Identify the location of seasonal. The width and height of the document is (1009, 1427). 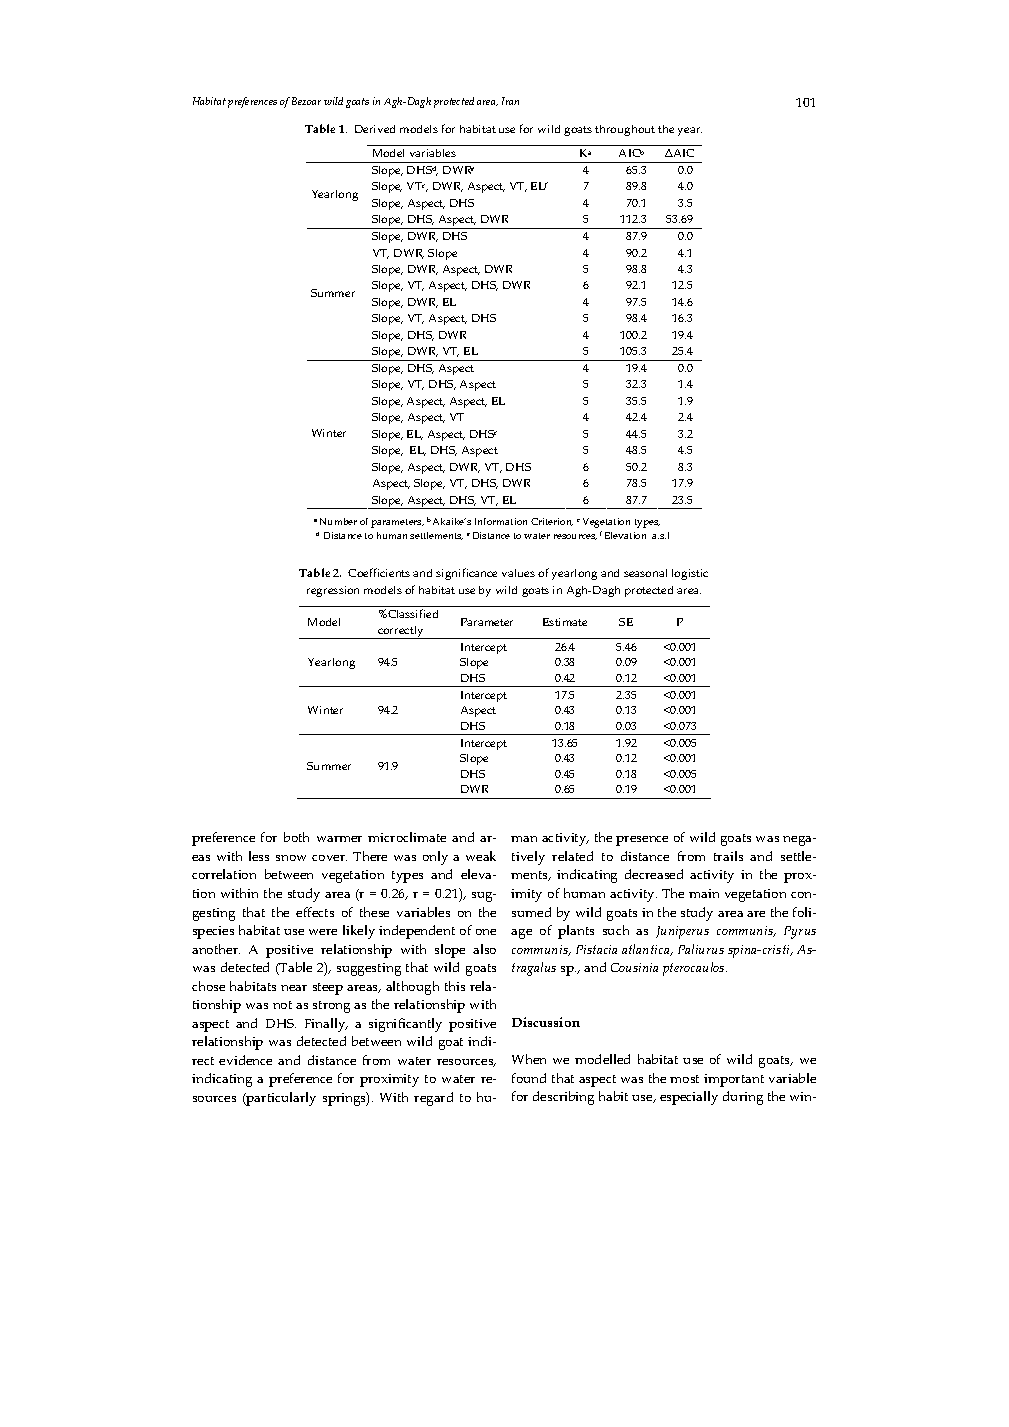
(645, 573).
